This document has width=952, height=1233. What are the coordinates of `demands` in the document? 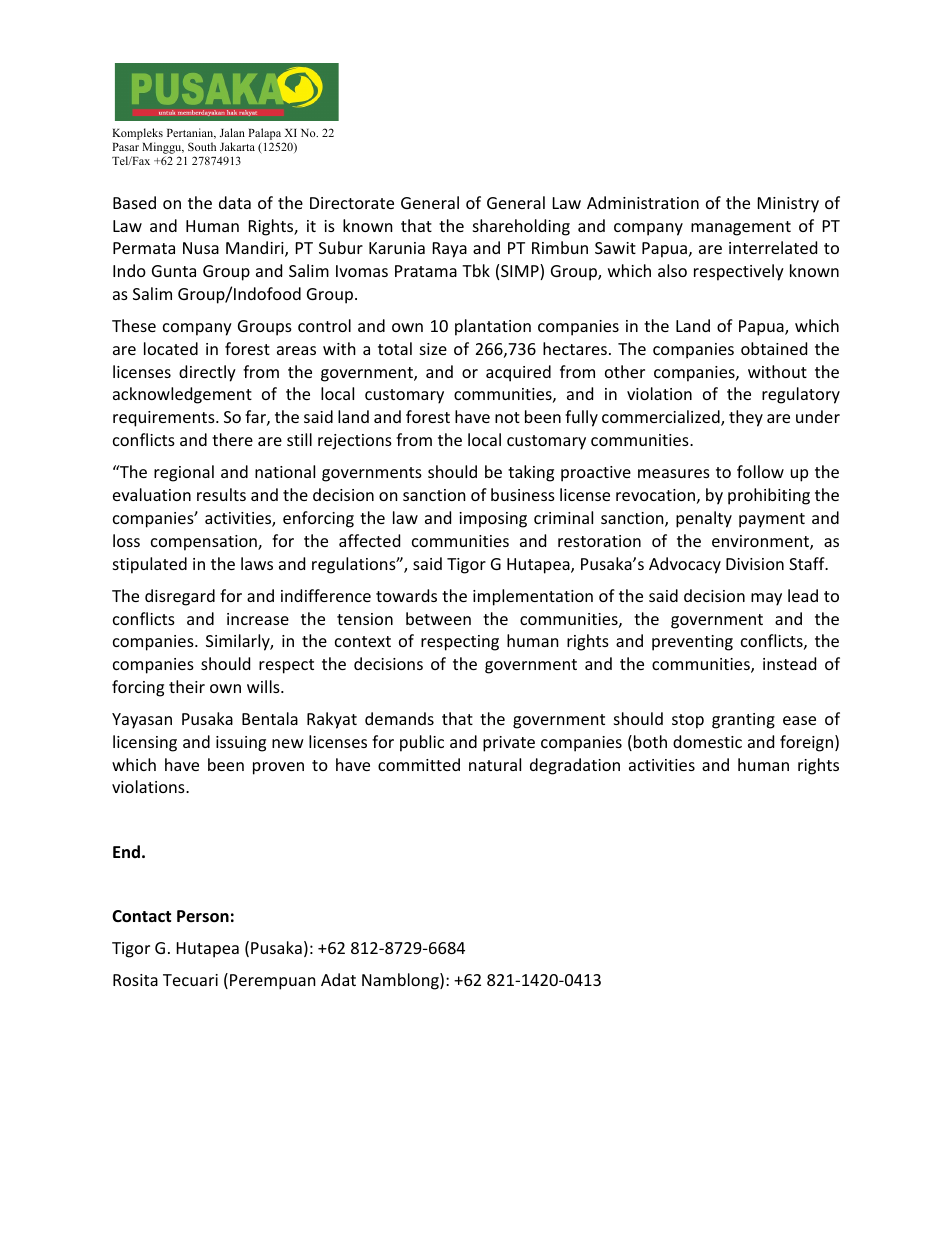 It's located at (399, 718).
